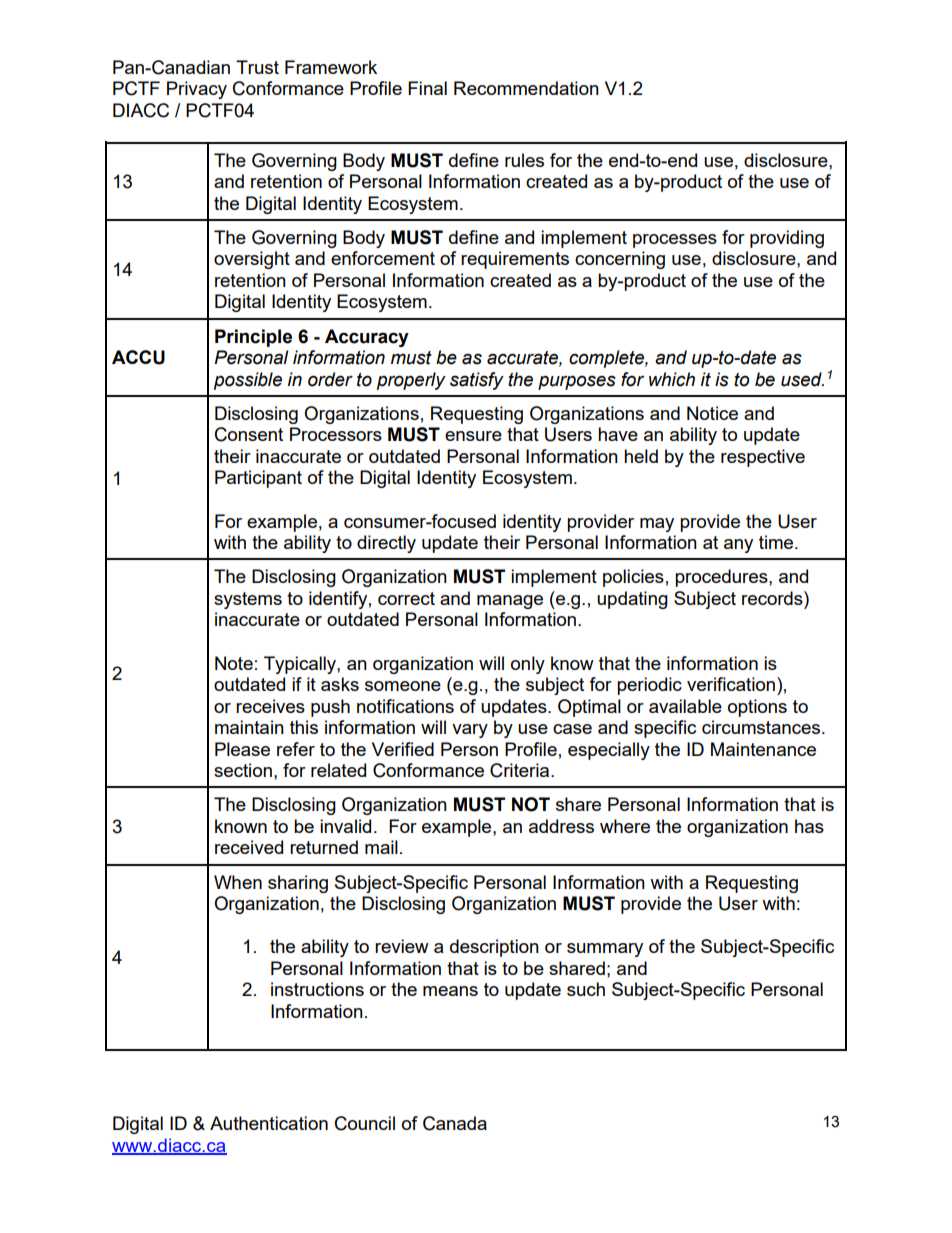 The image size is (952, 1233). I want to click on Consent, so click(249, 434).
